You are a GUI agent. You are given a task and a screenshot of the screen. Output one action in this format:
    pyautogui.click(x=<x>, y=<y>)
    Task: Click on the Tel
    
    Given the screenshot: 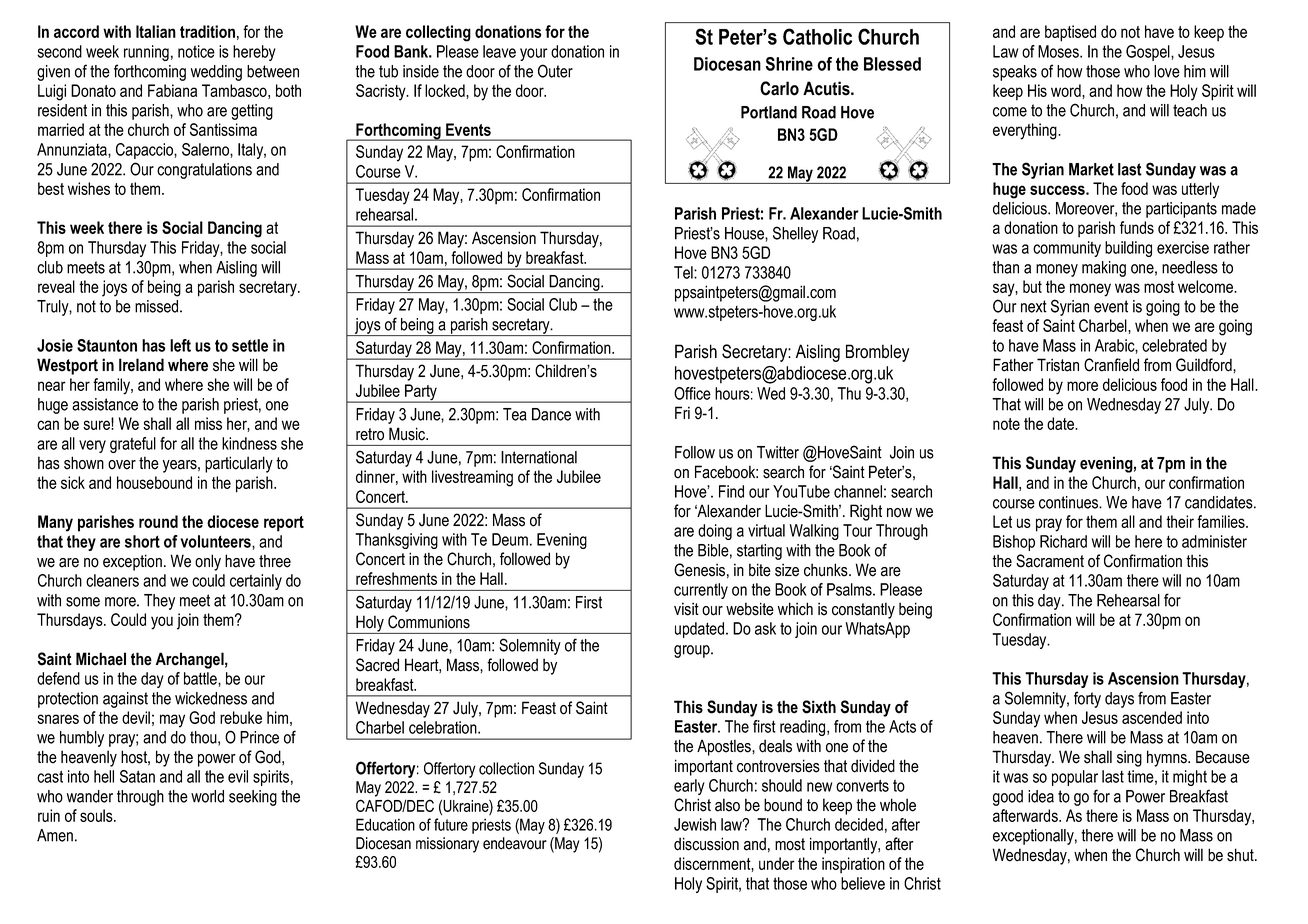 What is the action you would take?
    pyautogui.click(x=684, y=272)
